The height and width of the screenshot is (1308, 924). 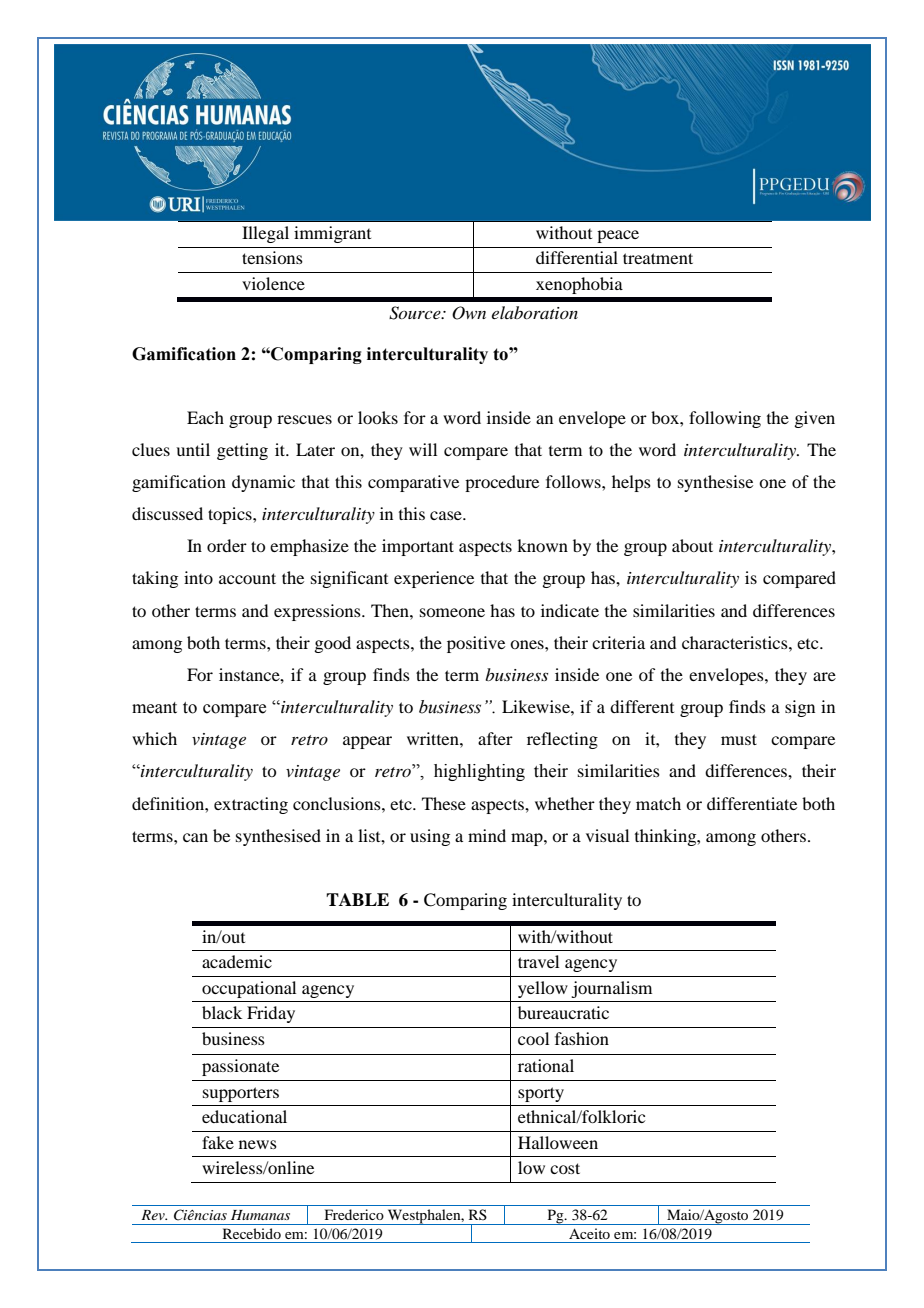 What do you see at coordinates (736, 642) in the screenshot?
I see `characteristics` at bounding box center [736, 642].
